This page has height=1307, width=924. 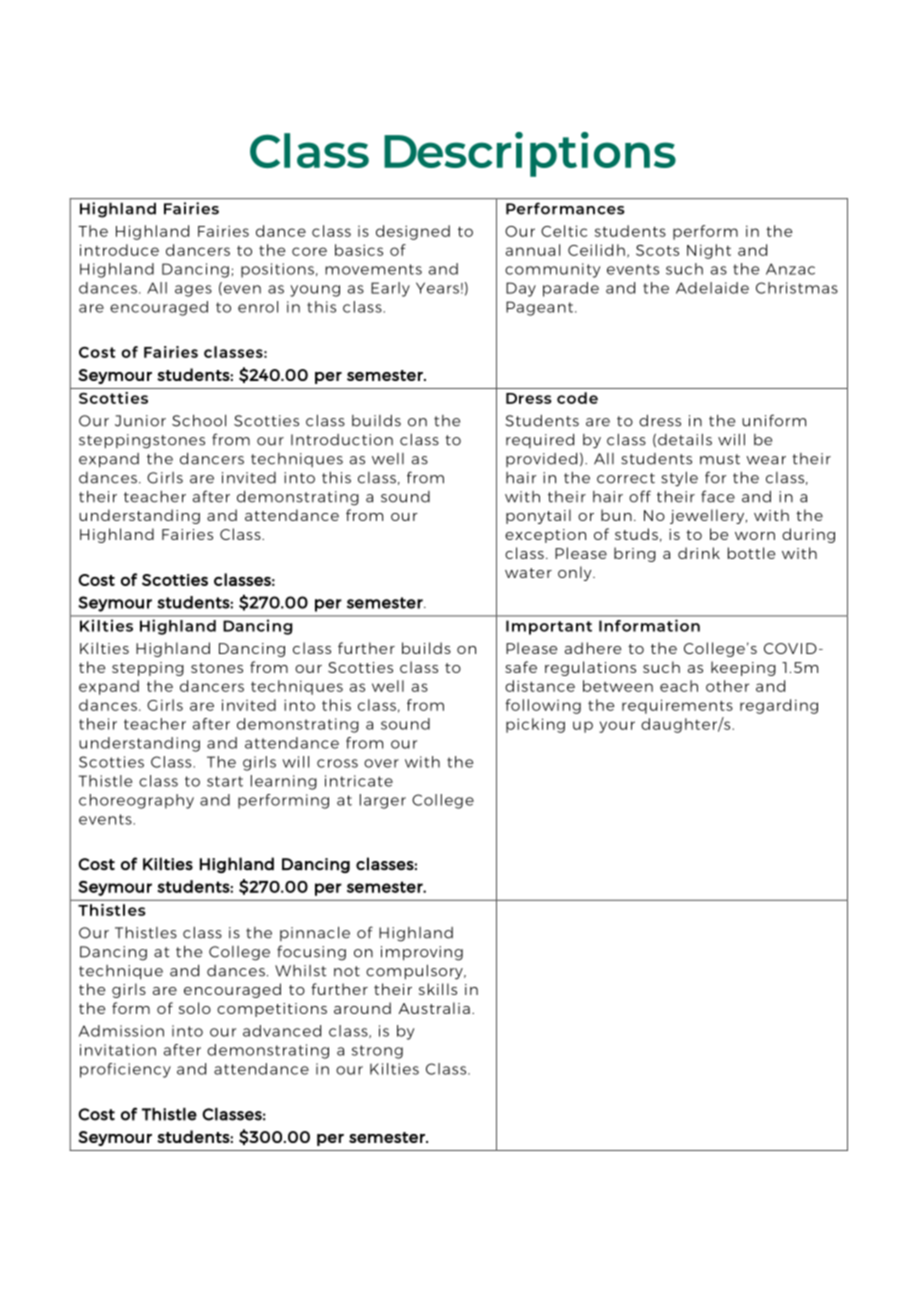 I want to click on provided, so click(x=541, y=459).
